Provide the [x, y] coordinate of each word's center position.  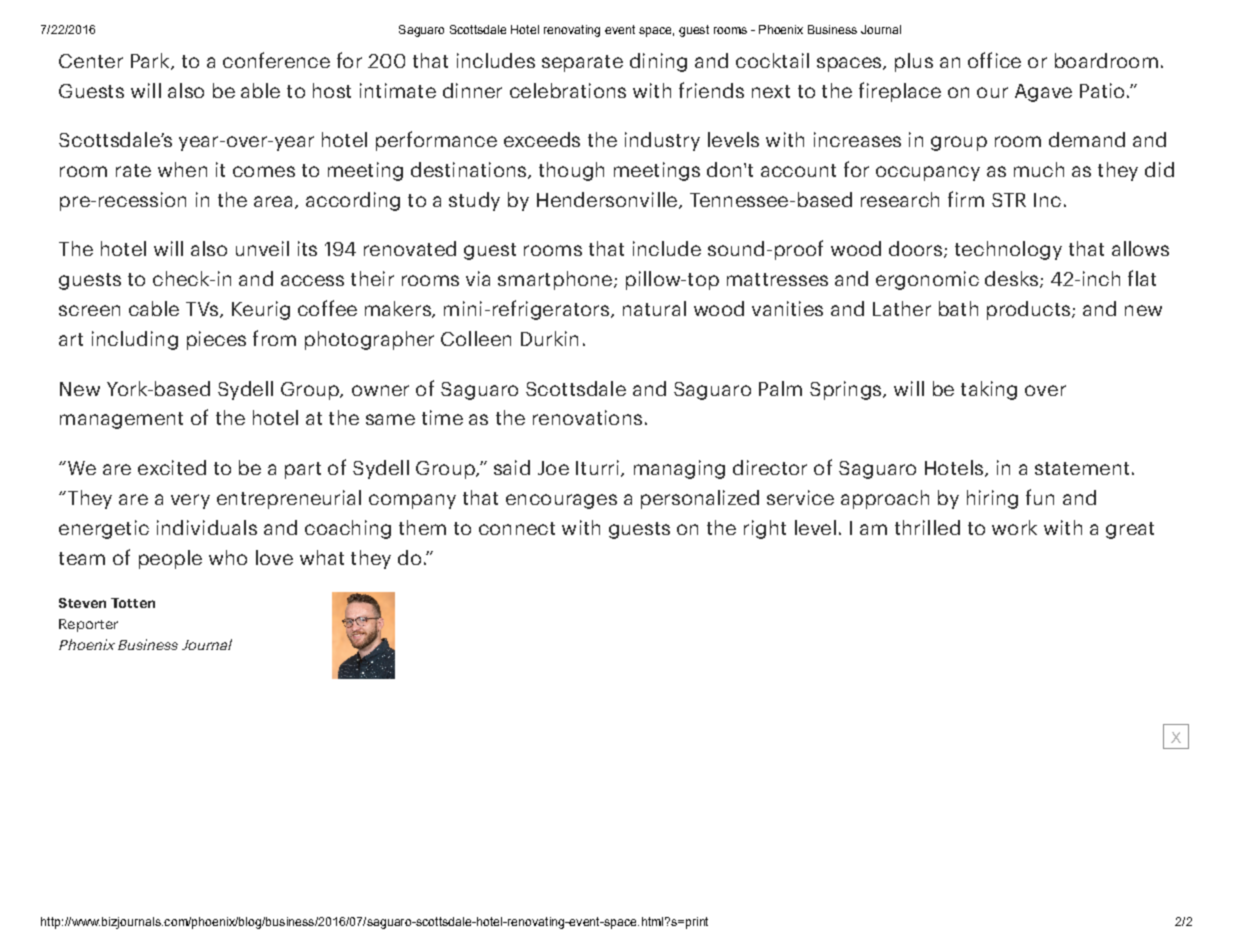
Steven [82, 603]
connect [517, 528]
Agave [1043, 93]
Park [151, 61]
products [1030, 310]
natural [654, 308]
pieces [216, 340]
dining [658, 62]
